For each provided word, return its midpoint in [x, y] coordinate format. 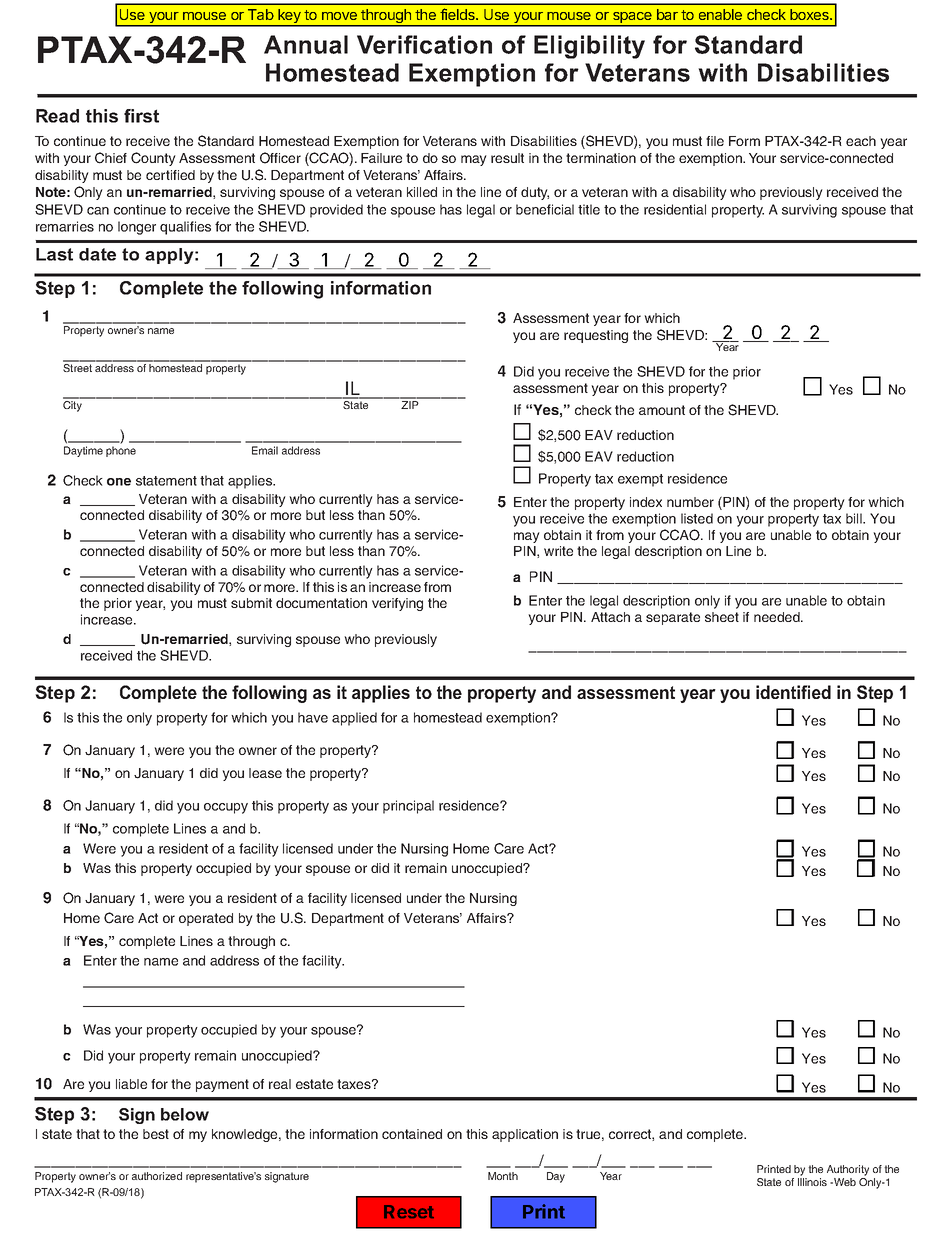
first [141, 116]
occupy [226, 808]
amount [662, 410]
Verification [424, 44]
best [156, 1134]
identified [793, 692]
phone [121, 451]
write [558, 551]
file [715, 141]
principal [408, 807]
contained [412, 1134]
